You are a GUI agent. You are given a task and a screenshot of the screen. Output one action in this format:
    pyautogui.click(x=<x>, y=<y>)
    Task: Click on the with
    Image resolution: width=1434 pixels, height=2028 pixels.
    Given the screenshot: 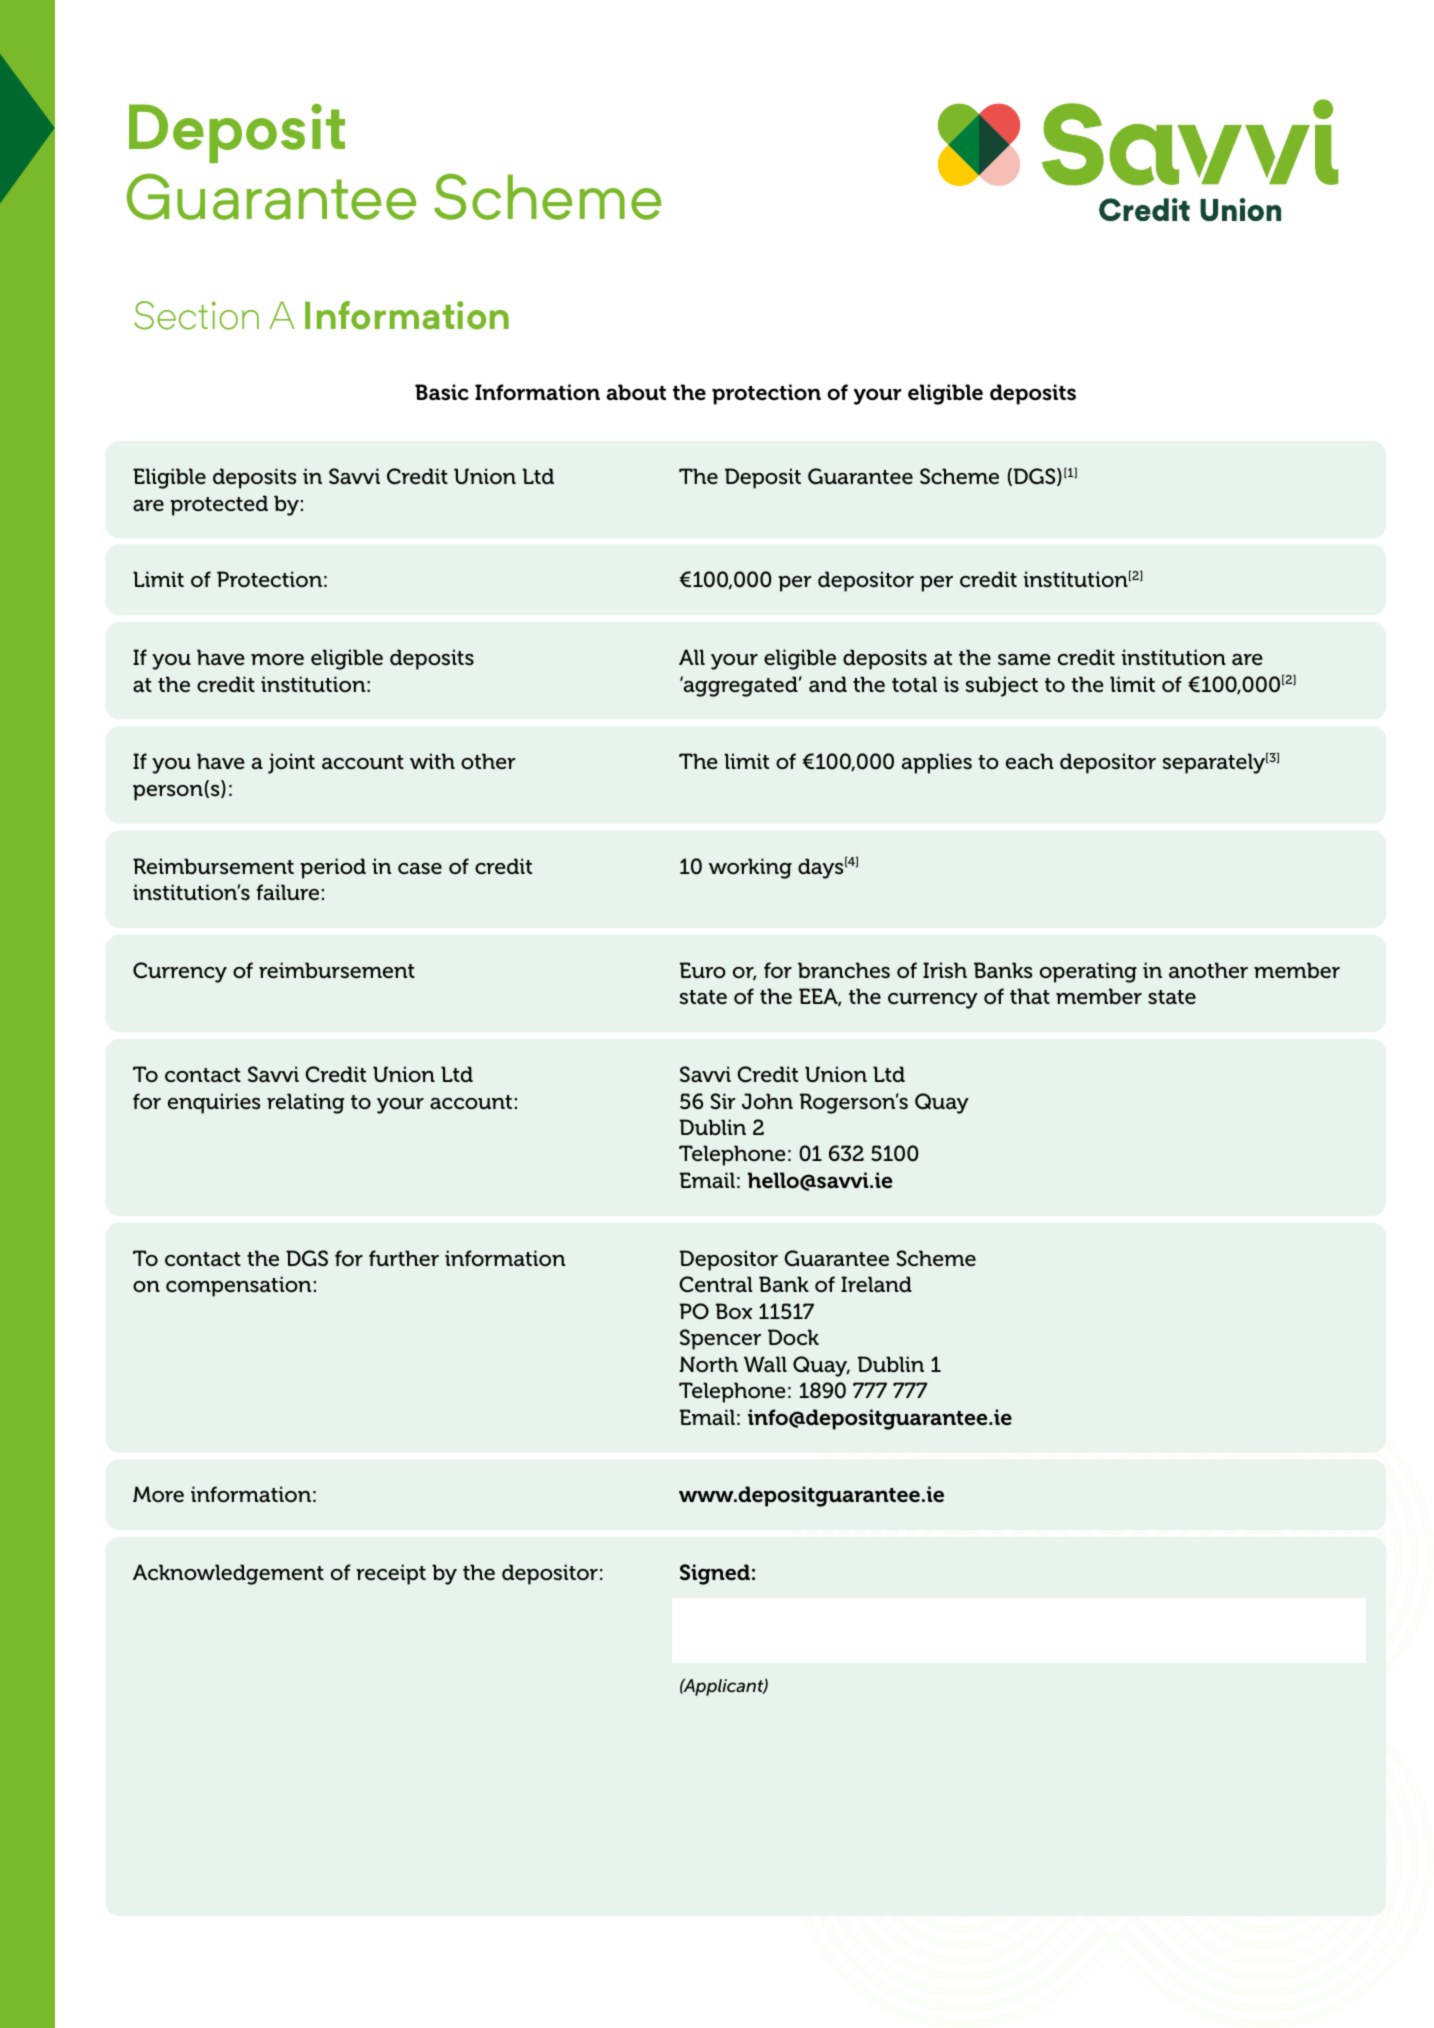 What is the action you would take?
    pyautogui.click(x=432, y=761)
